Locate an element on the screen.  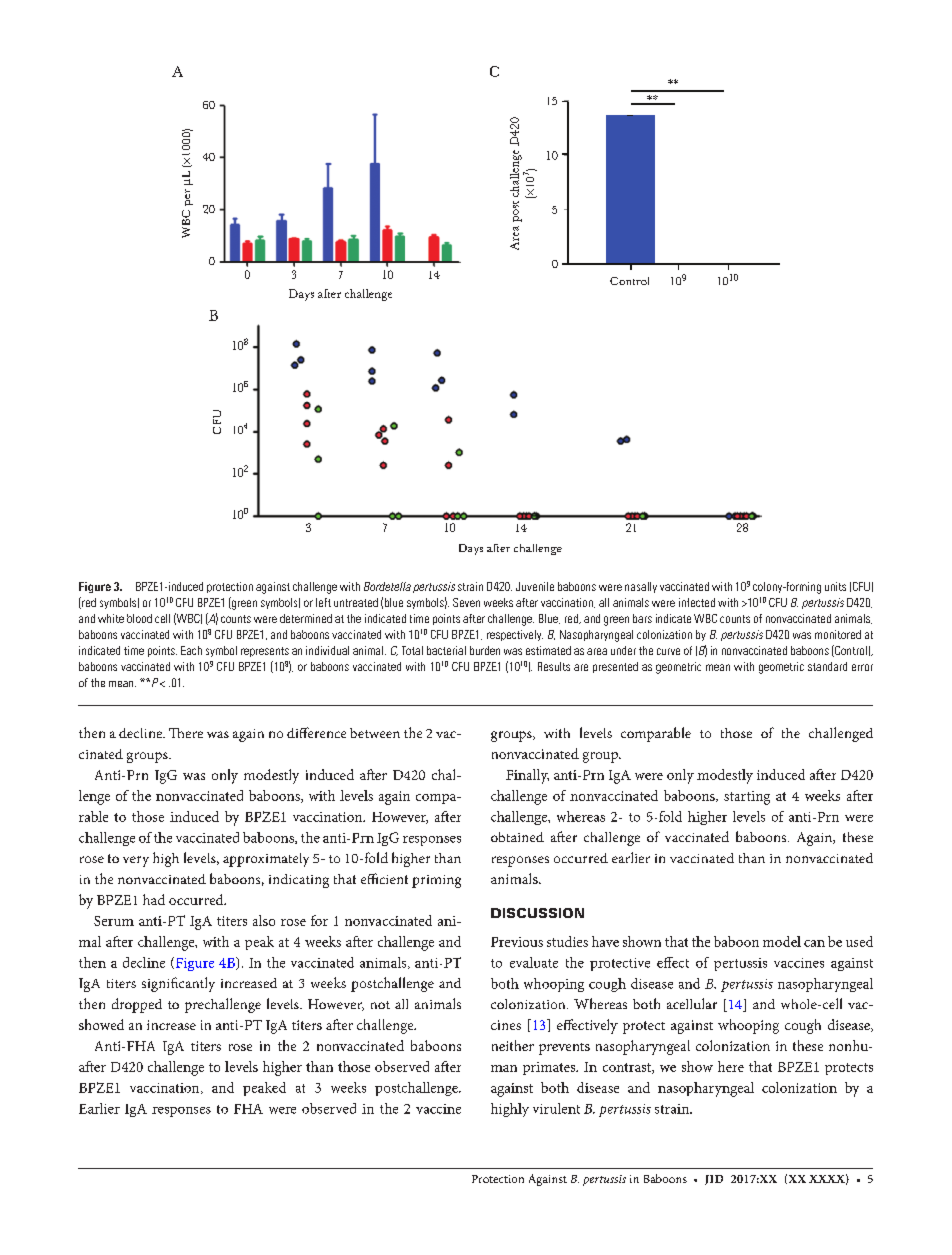
approximately is located at coordinates (266, 860).
